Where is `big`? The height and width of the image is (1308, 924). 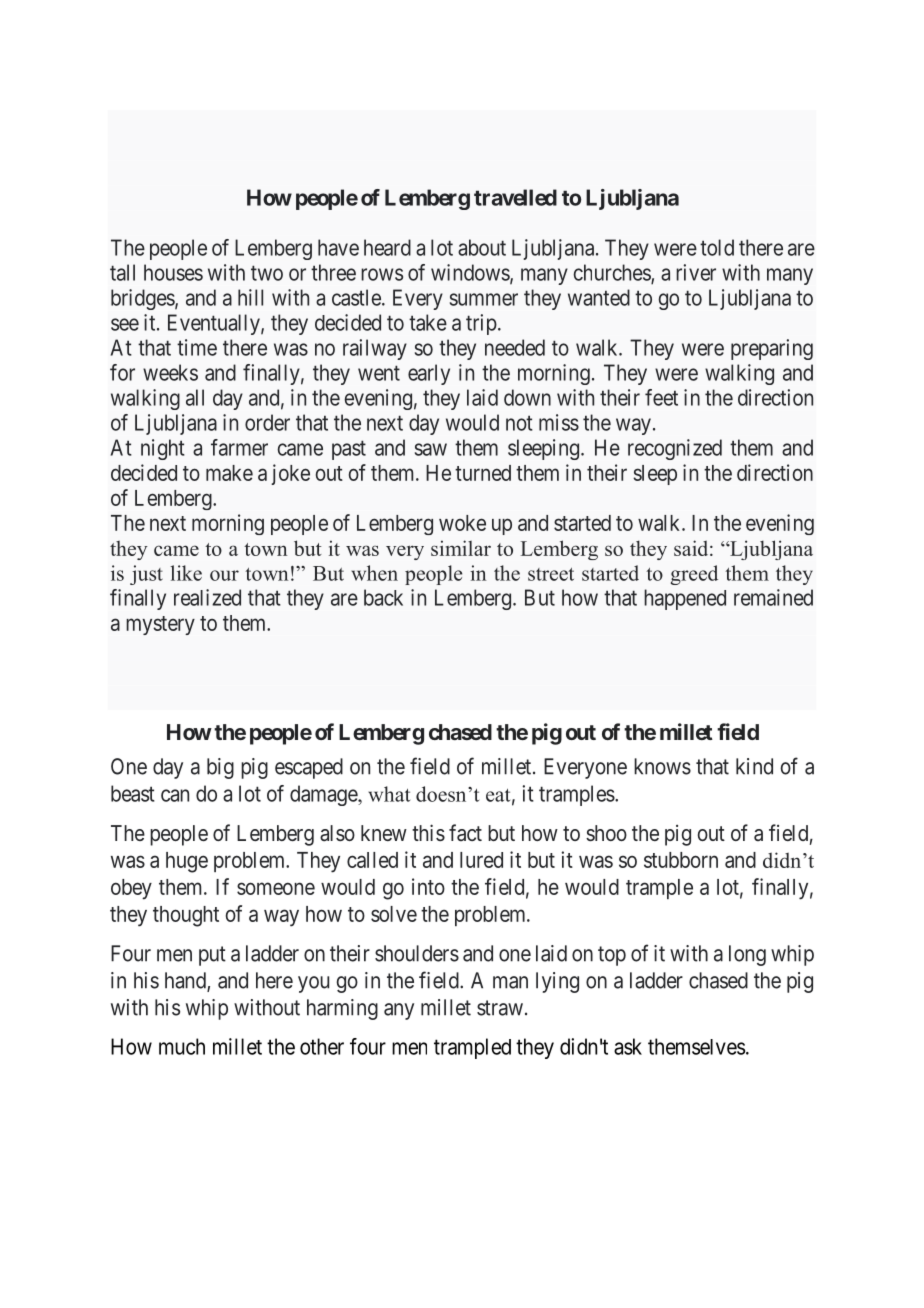
big is located at coordinates (220, 768).
